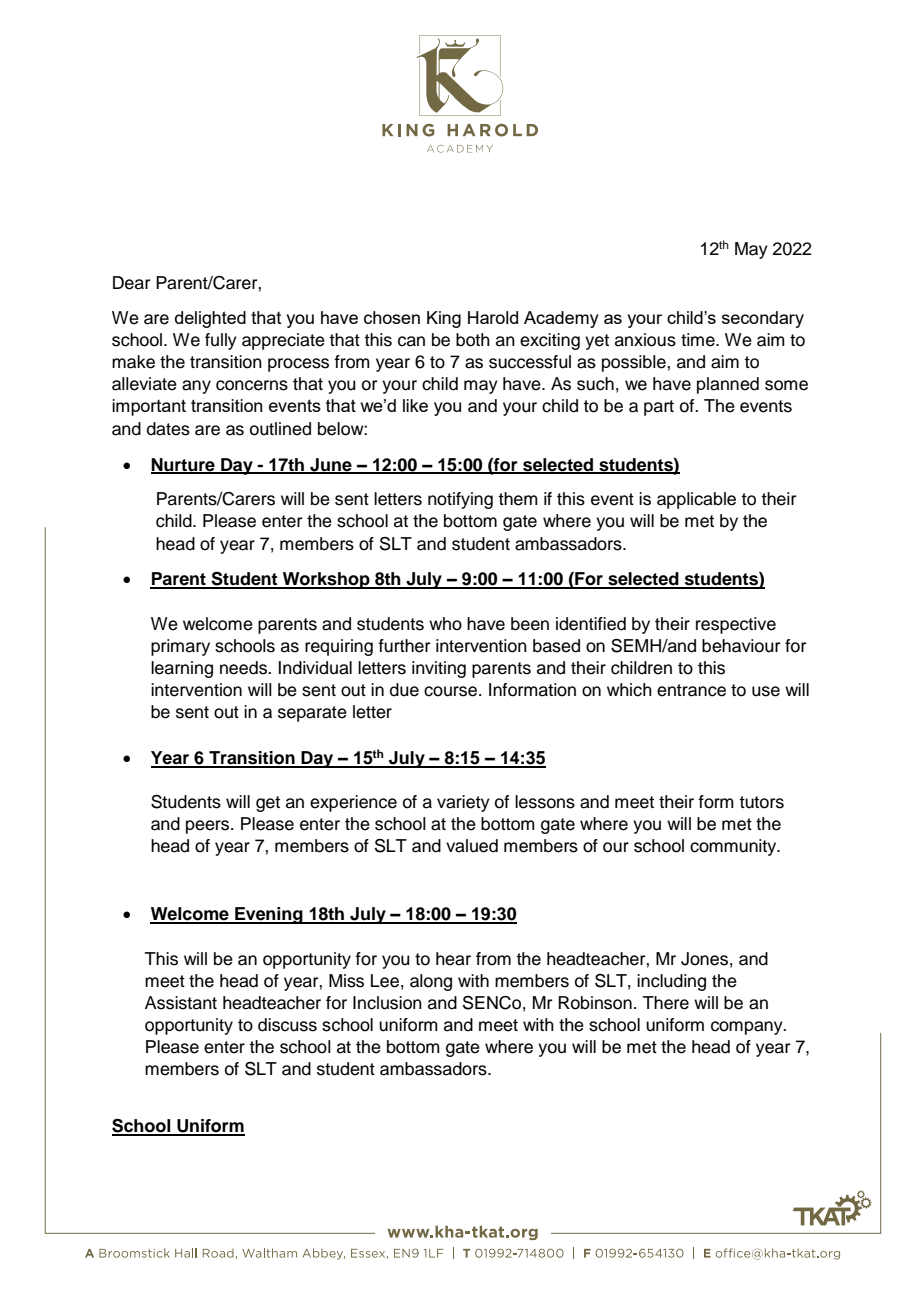 Image resolution: width=924 pixels, height=1308 pixels. I want to click on inviting, so click(439, 669).
